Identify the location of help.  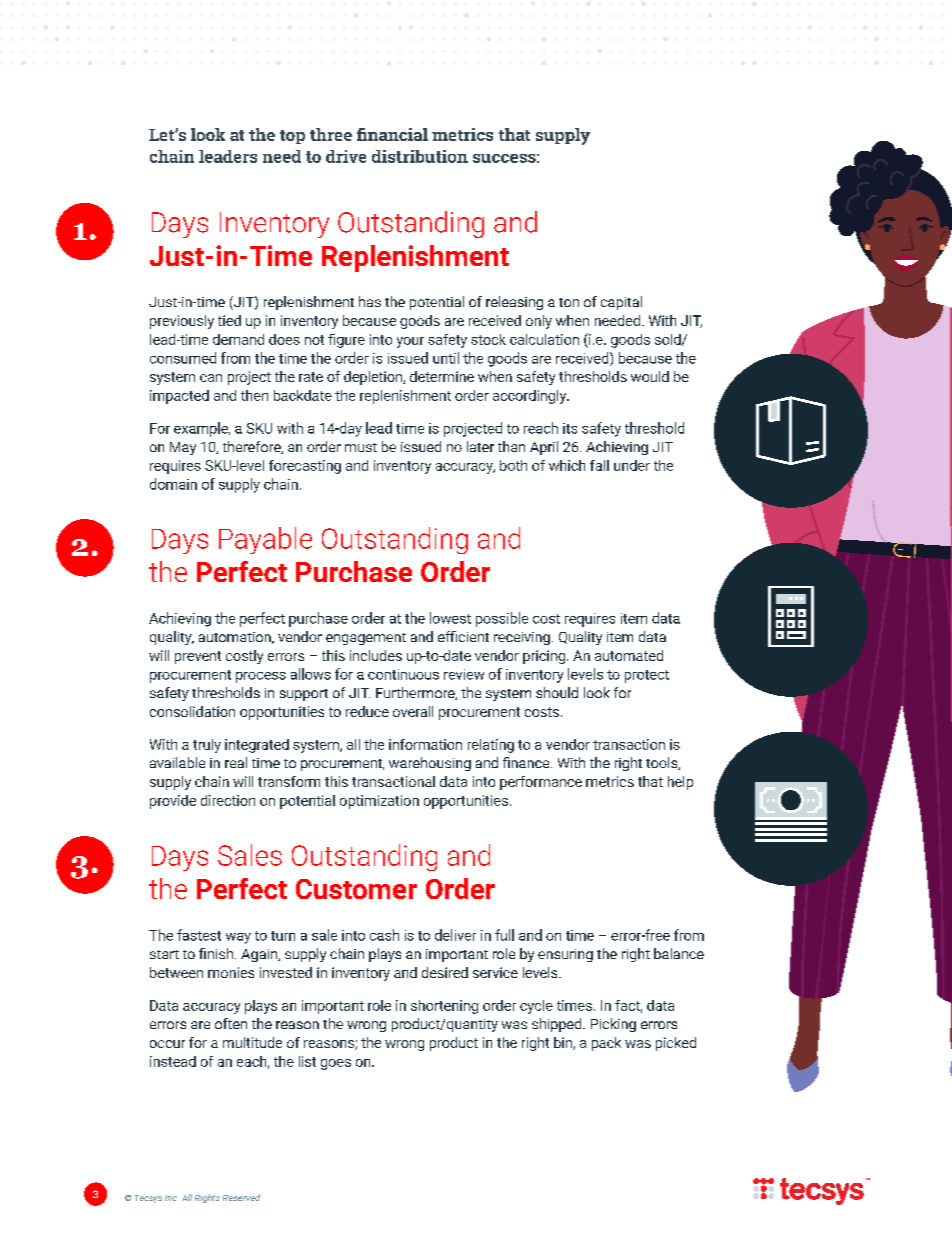
(680, 783).
